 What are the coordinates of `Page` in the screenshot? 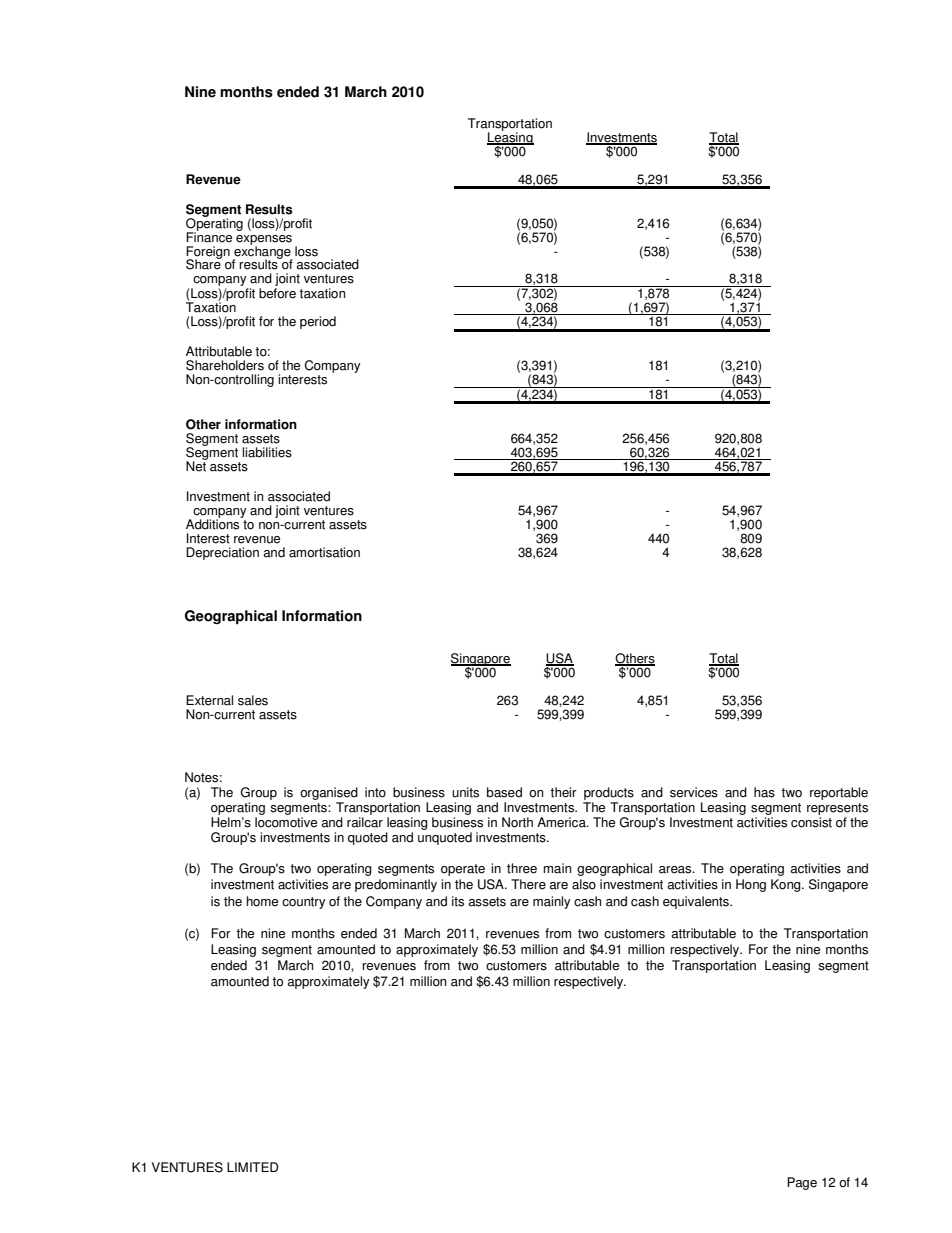 It's located at (802, 1183).
